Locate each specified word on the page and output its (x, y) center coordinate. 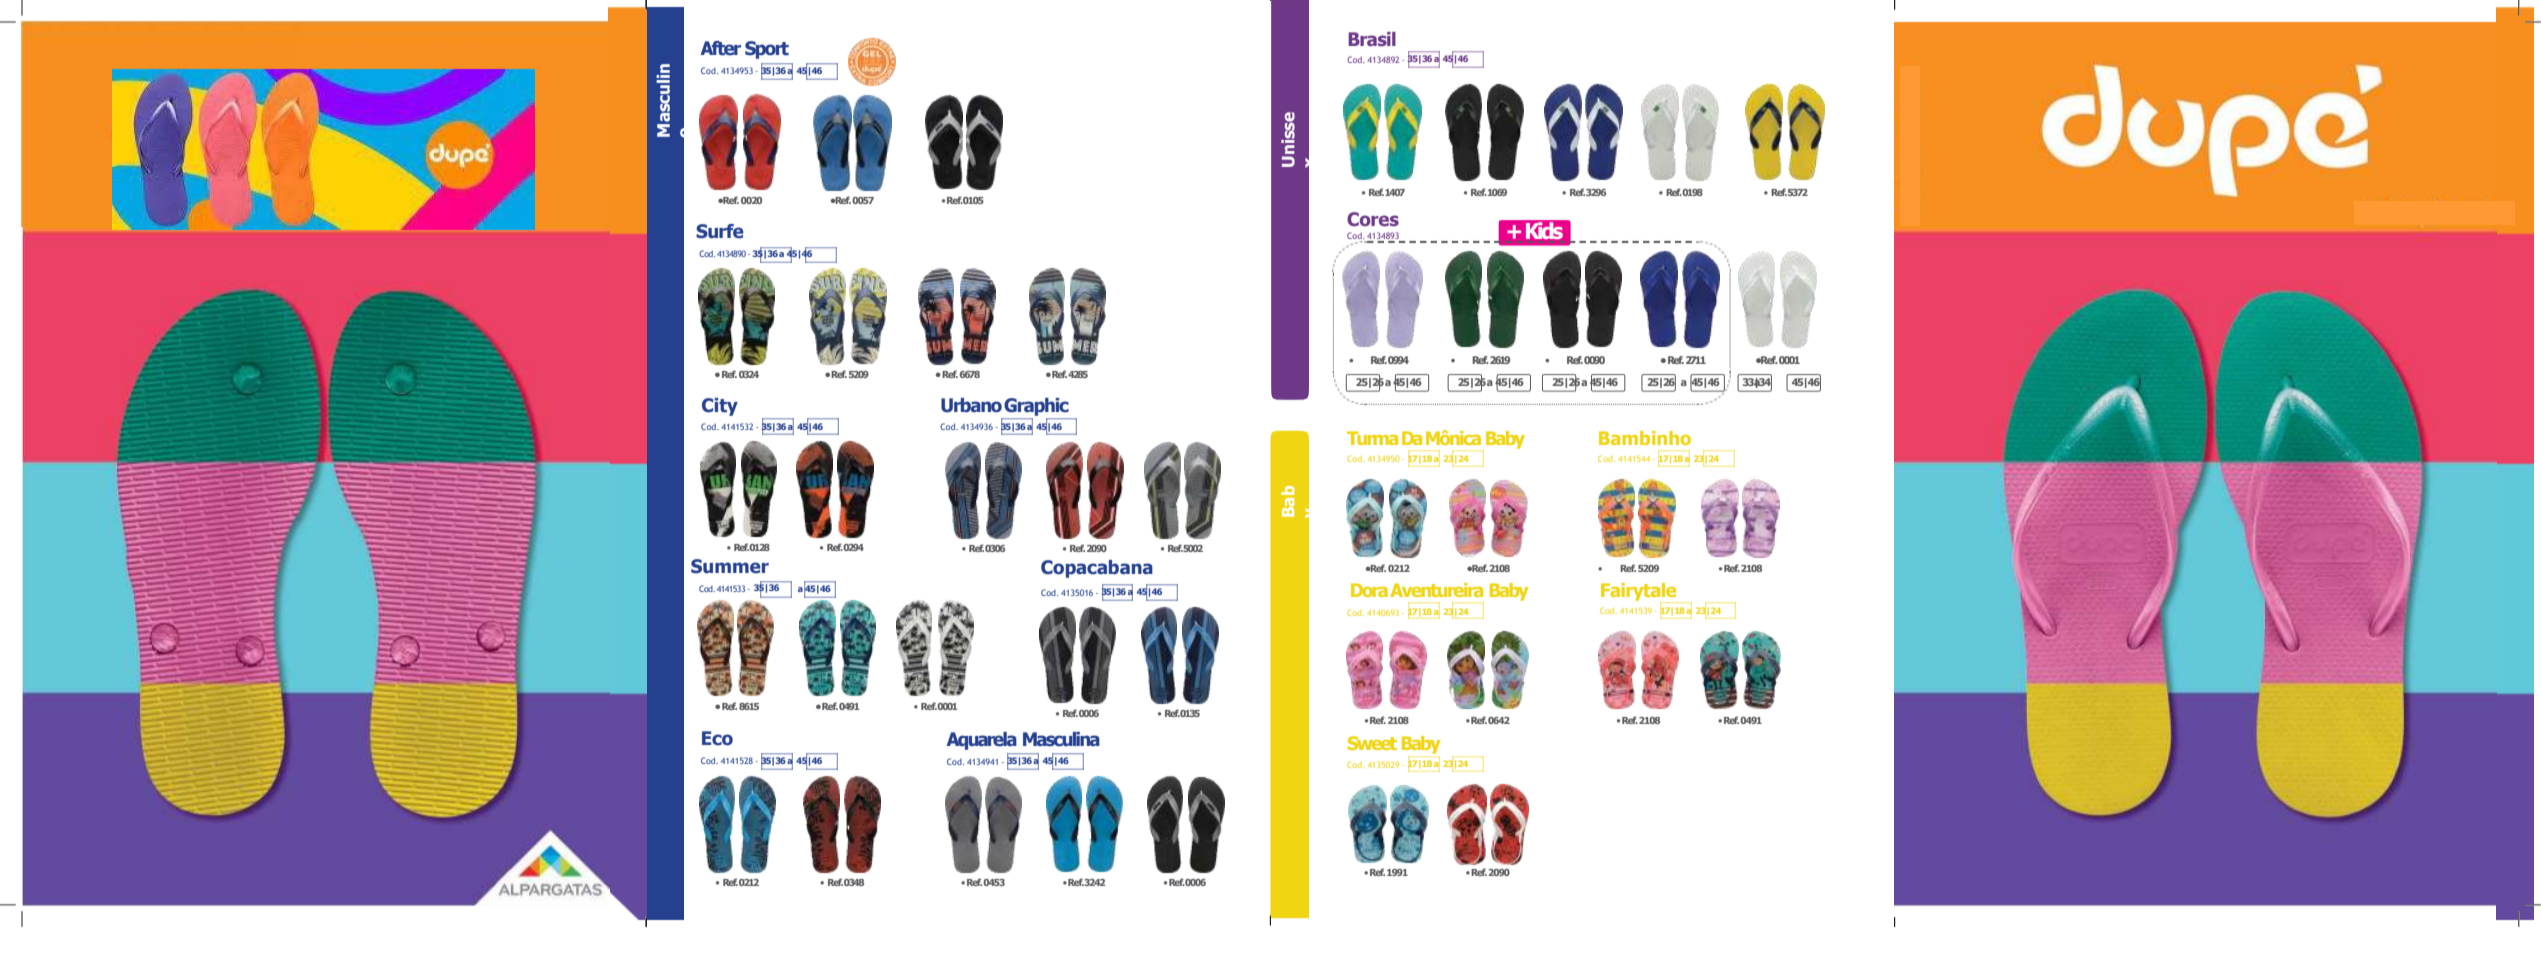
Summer (730, 566)
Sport (767, 50)
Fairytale (1638, 593)
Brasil (1372, 39)
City (720, 407)
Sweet (1372, 743)
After (720, 48)
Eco (717, 738)
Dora (1369, 590)
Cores (1373, 219)
